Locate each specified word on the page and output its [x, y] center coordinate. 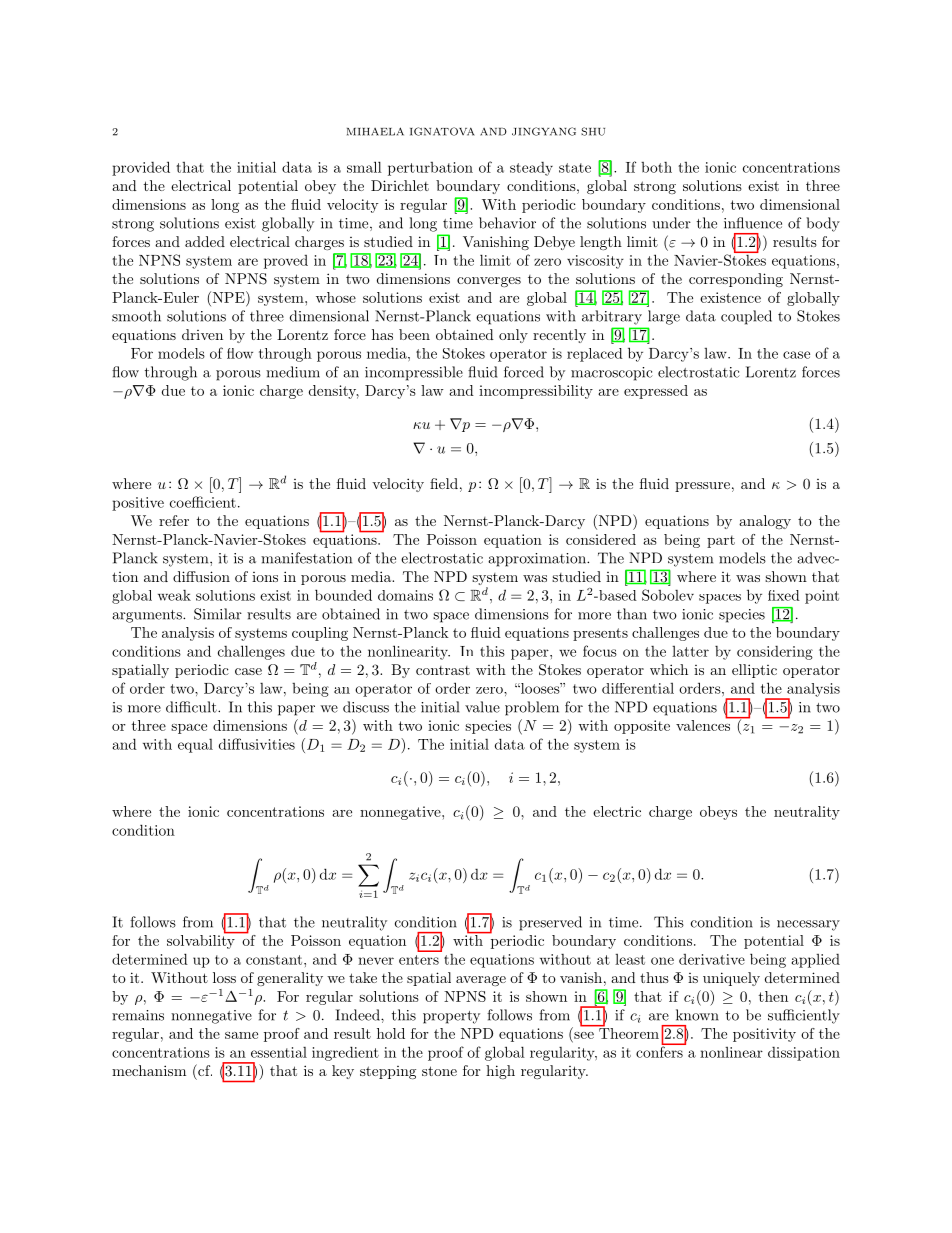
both [656, 167]
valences [704, 724]
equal [195, 746]
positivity [764, 1035]
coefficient [203, 502]
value [482, 707]
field [444, 483]
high [500, 1072]
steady [531, 169]
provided [141, 168]
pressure [702, 487]
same [241, 1035]
